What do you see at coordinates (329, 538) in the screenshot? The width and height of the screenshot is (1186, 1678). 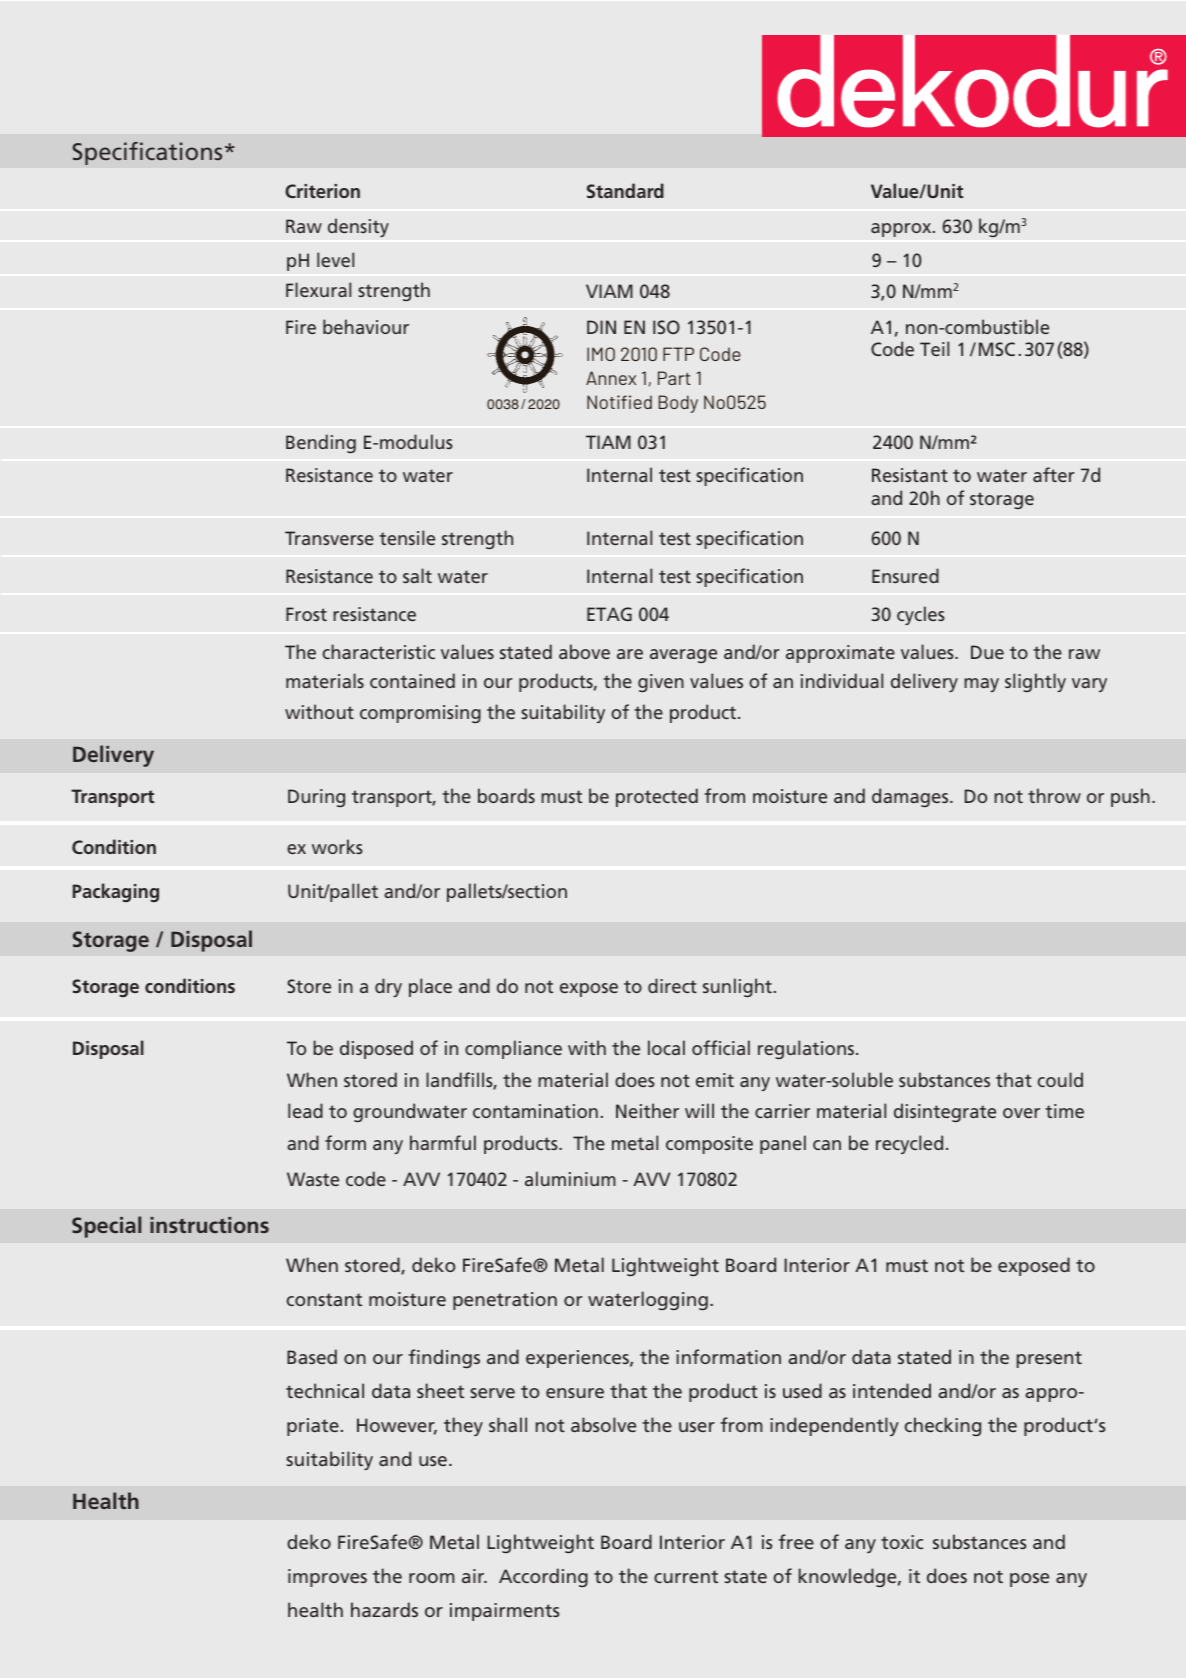 I see `Transverse` at bounding box center [329, 538].
